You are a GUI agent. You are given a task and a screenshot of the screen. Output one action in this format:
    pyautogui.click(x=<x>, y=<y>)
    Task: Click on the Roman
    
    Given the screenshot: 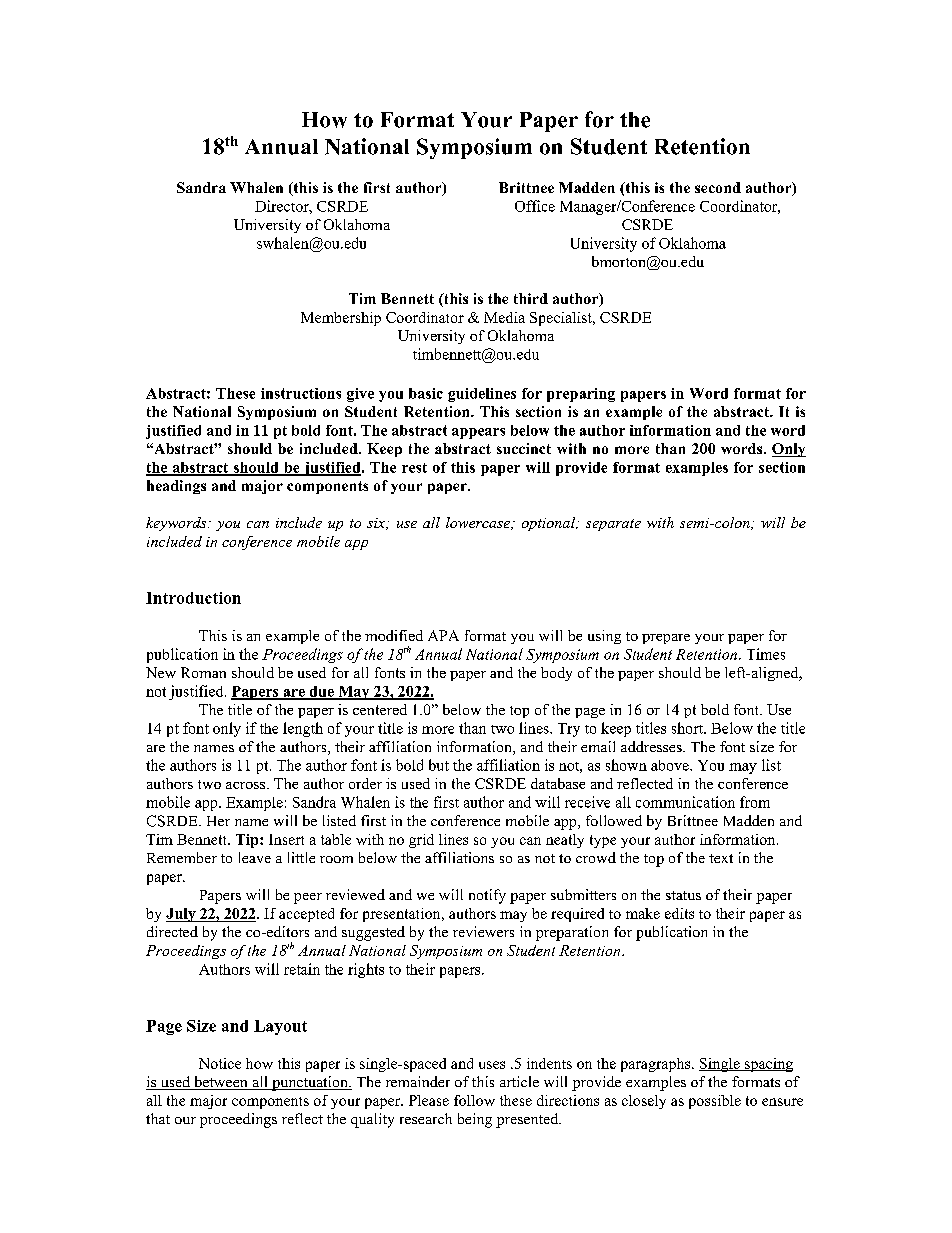 What is the action you would take?
    pyautogui.click(x=203, y=672)
